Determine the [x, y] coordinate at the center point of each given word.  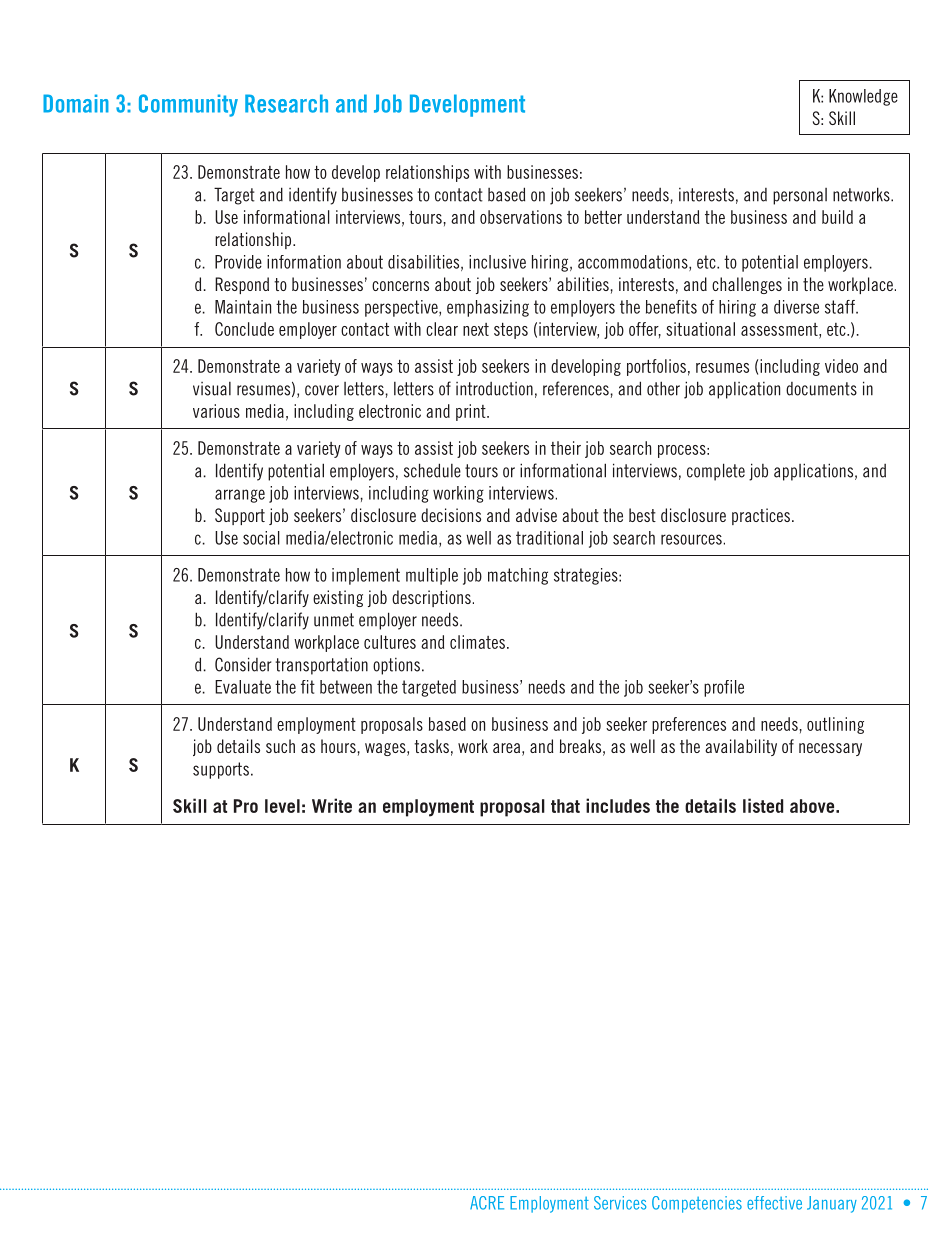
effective [774, 1203]
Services [620, 1203]
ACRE [487, 1203]
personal [800, 196]
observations [521, 217]
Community [188, 105]
